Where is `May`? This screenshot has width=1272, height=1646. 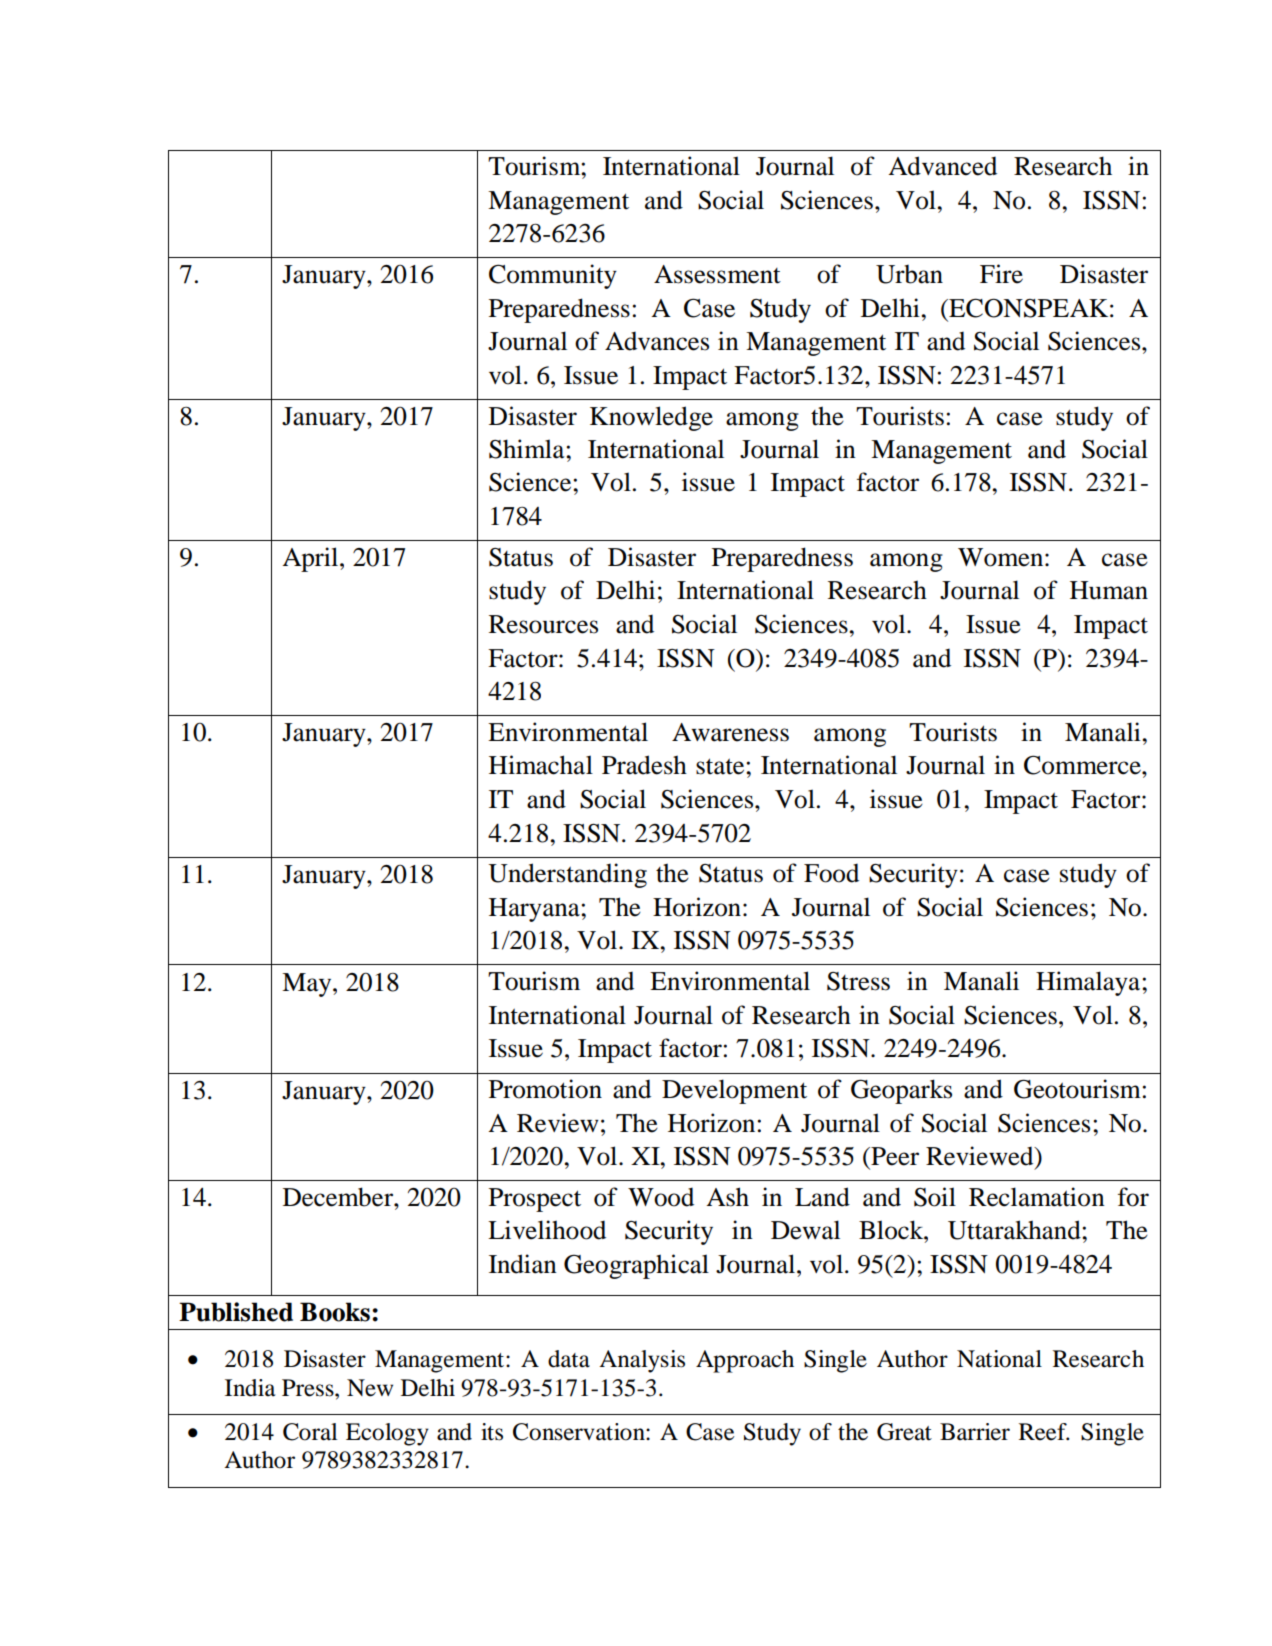 May is located at coordinates (308, 985).
